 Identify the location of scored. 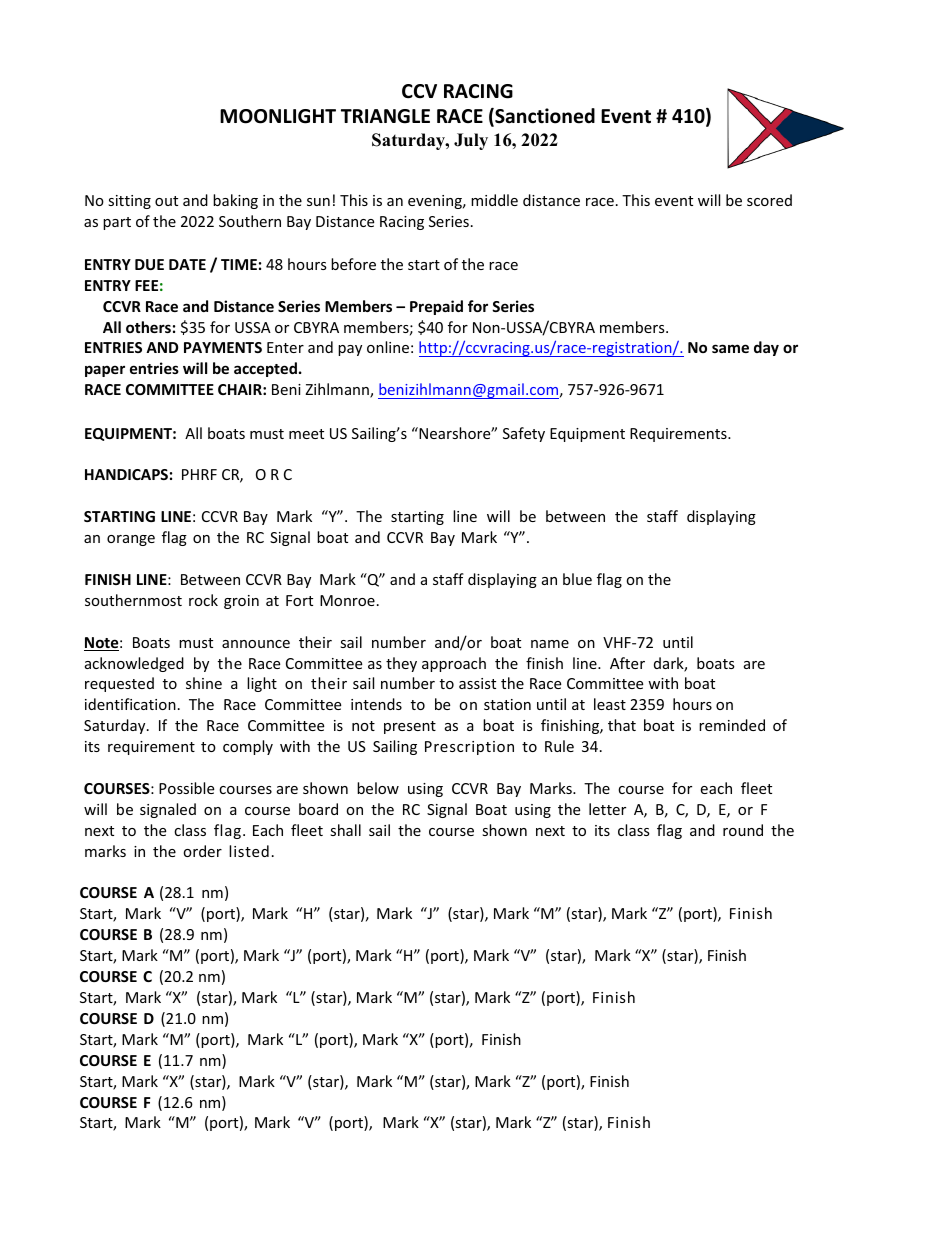
(769, 200).
